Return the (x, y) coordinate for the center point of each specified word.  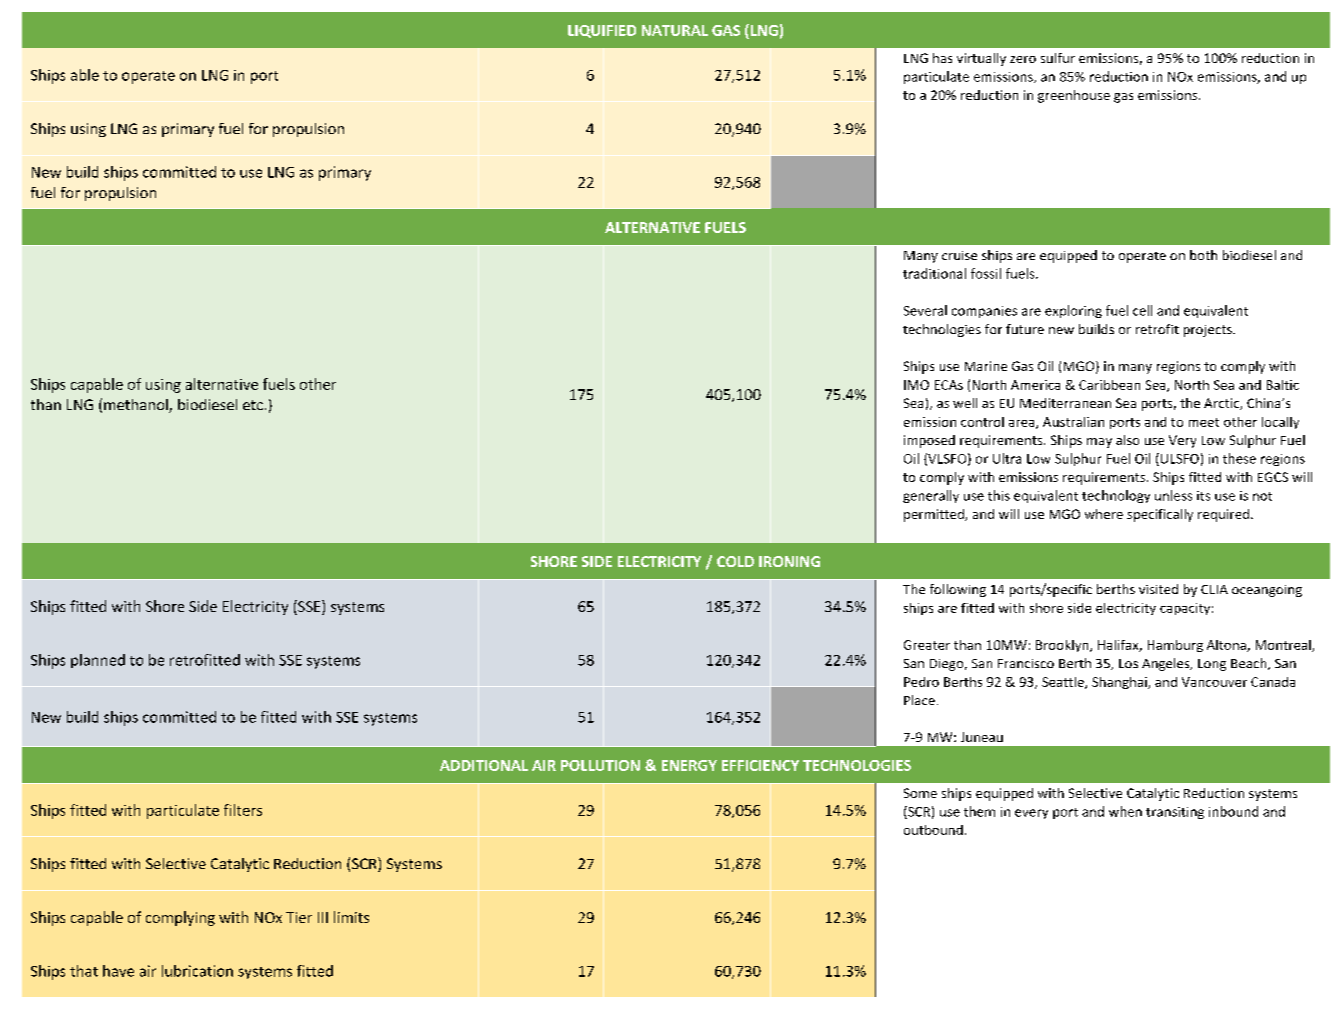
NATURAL (675, 30)
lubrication (197, 971)
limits (351, 917)
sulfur (1058, 58)
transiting (1175, 813)
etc (253, 405)
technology (1116, 496)
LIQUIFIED (602, 31)
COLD (735, 561)
